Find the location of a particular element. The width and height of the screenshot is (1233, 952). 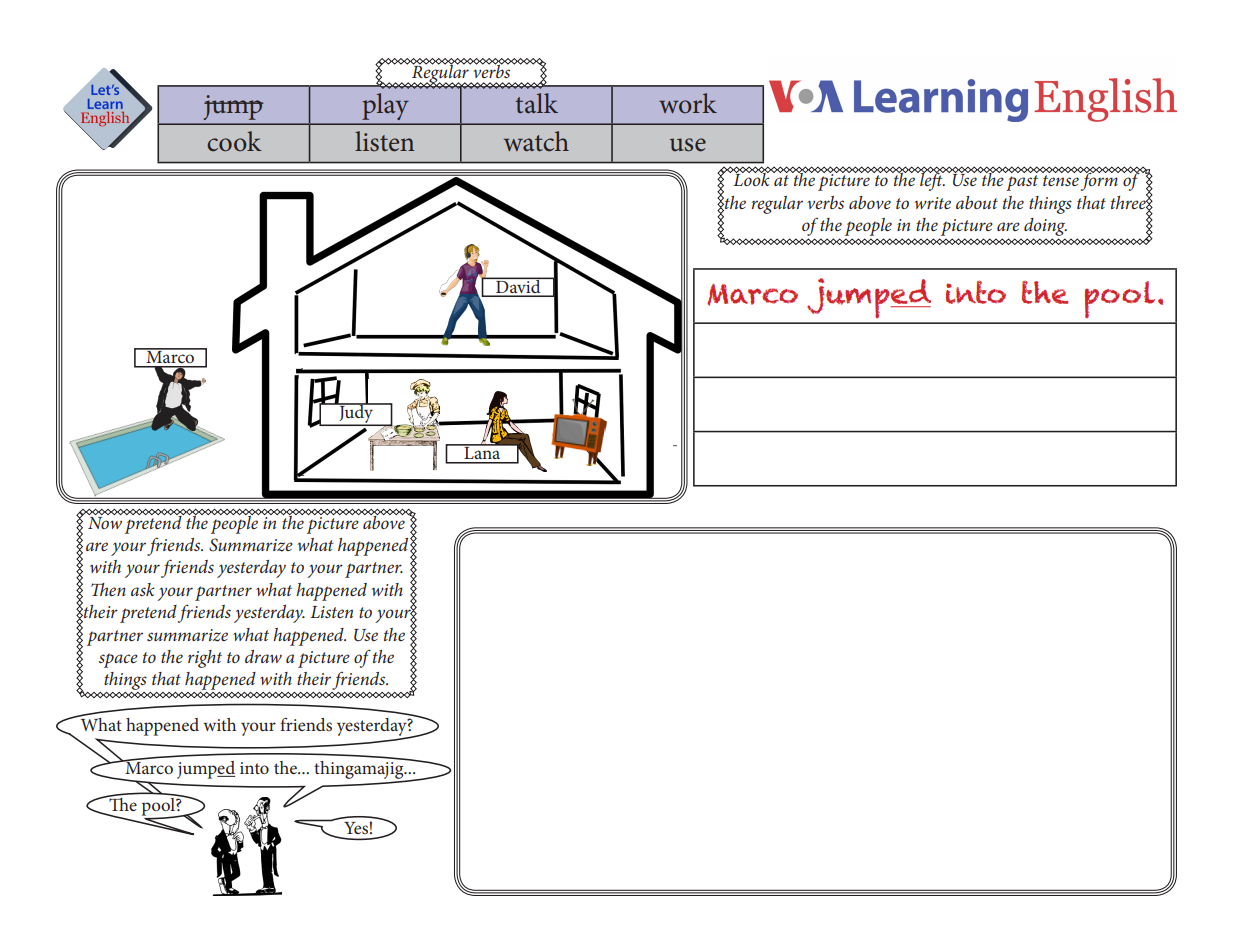

ask is located at coordinates (143, 589).
